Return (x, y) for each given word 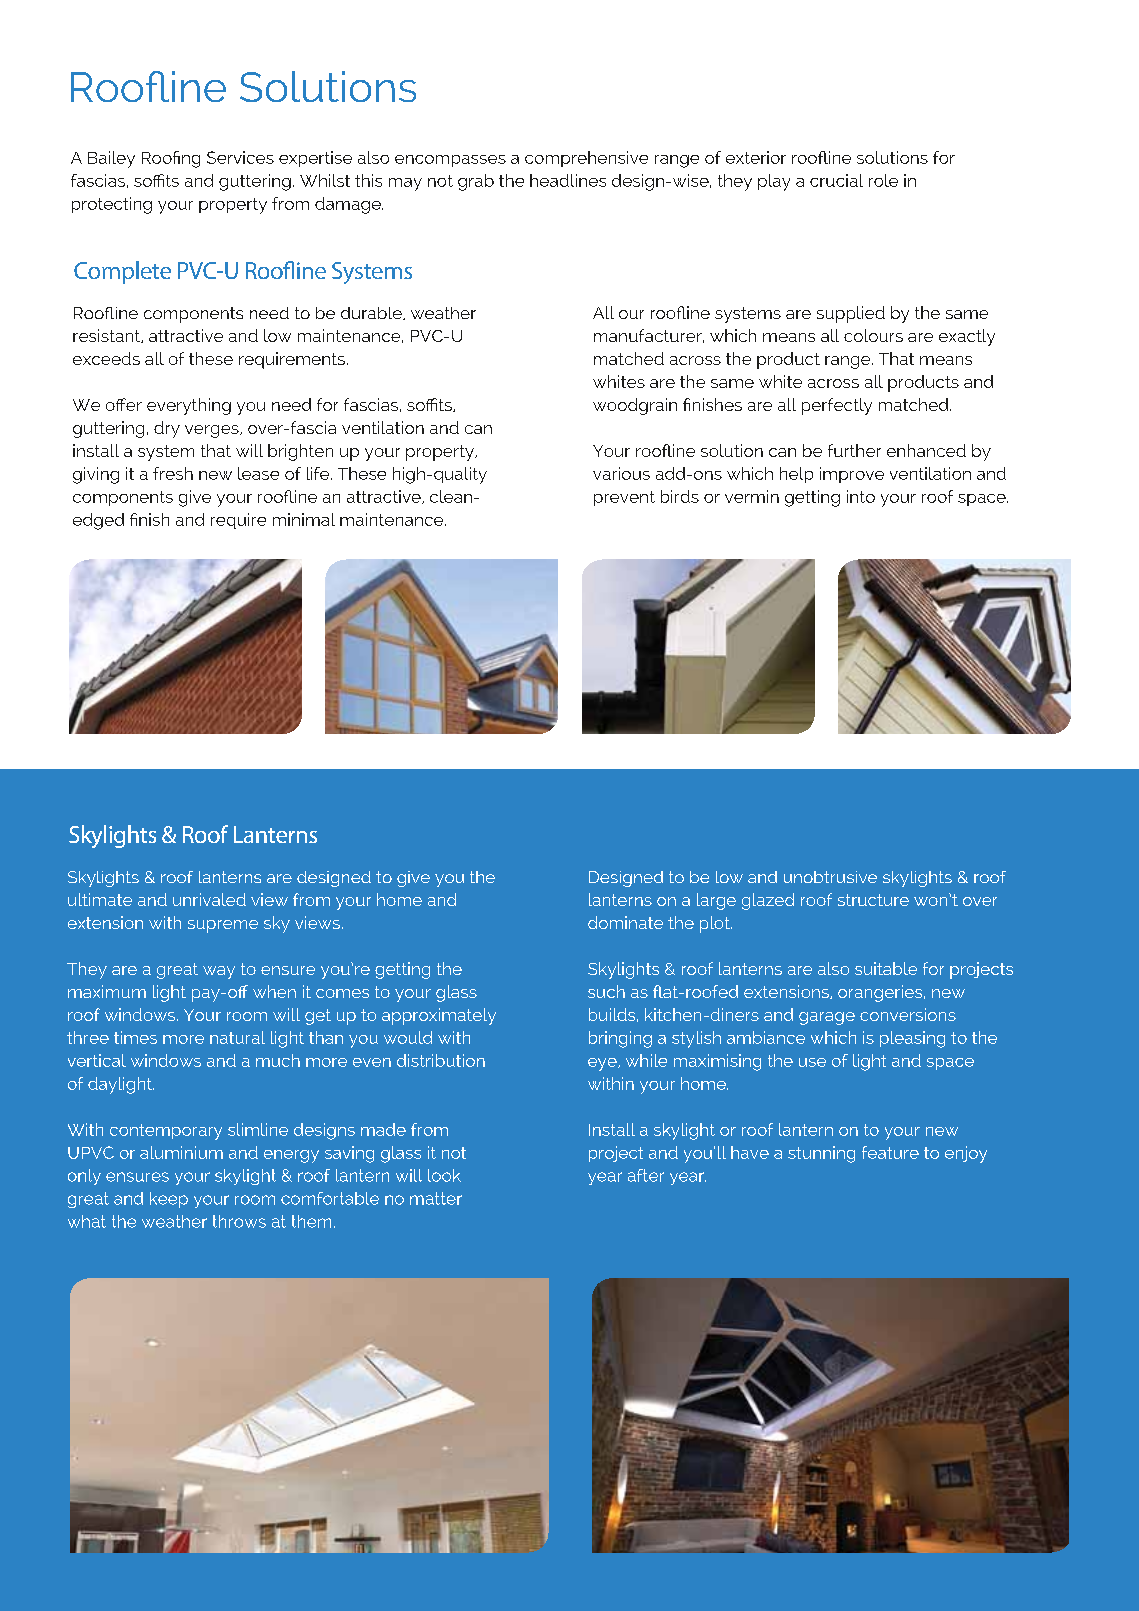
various (621, 473)
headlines (568, 180)
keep (169, 1200)
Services (240, 157)
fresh (173, 473)
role (883, 180)
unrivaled (209, 899)
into (861, 496)
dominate (625, 922)
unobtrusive (830, 877)
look (444, 1175)
